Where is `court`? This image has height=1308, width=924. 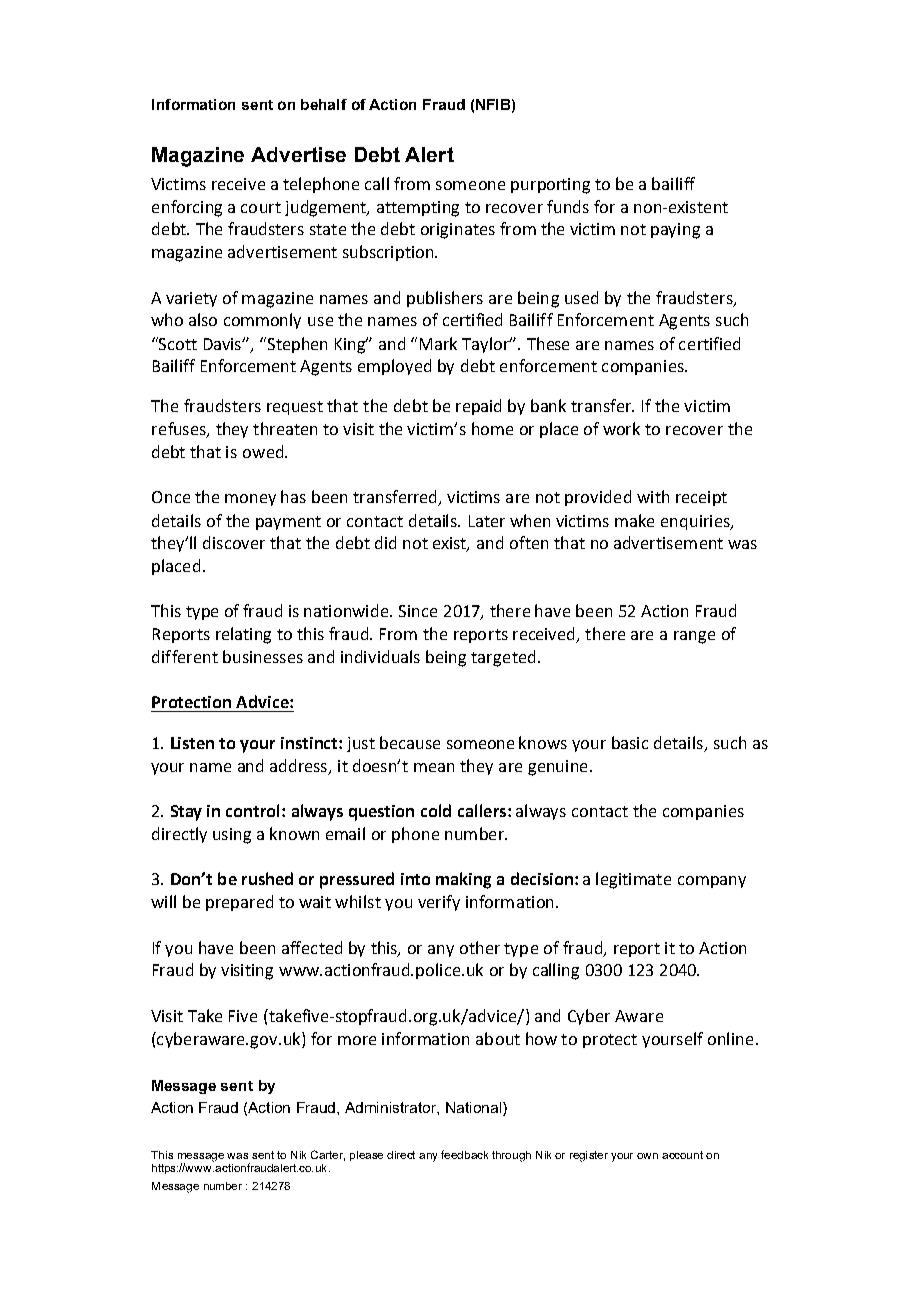 court is located at coordinates (261, 207).
